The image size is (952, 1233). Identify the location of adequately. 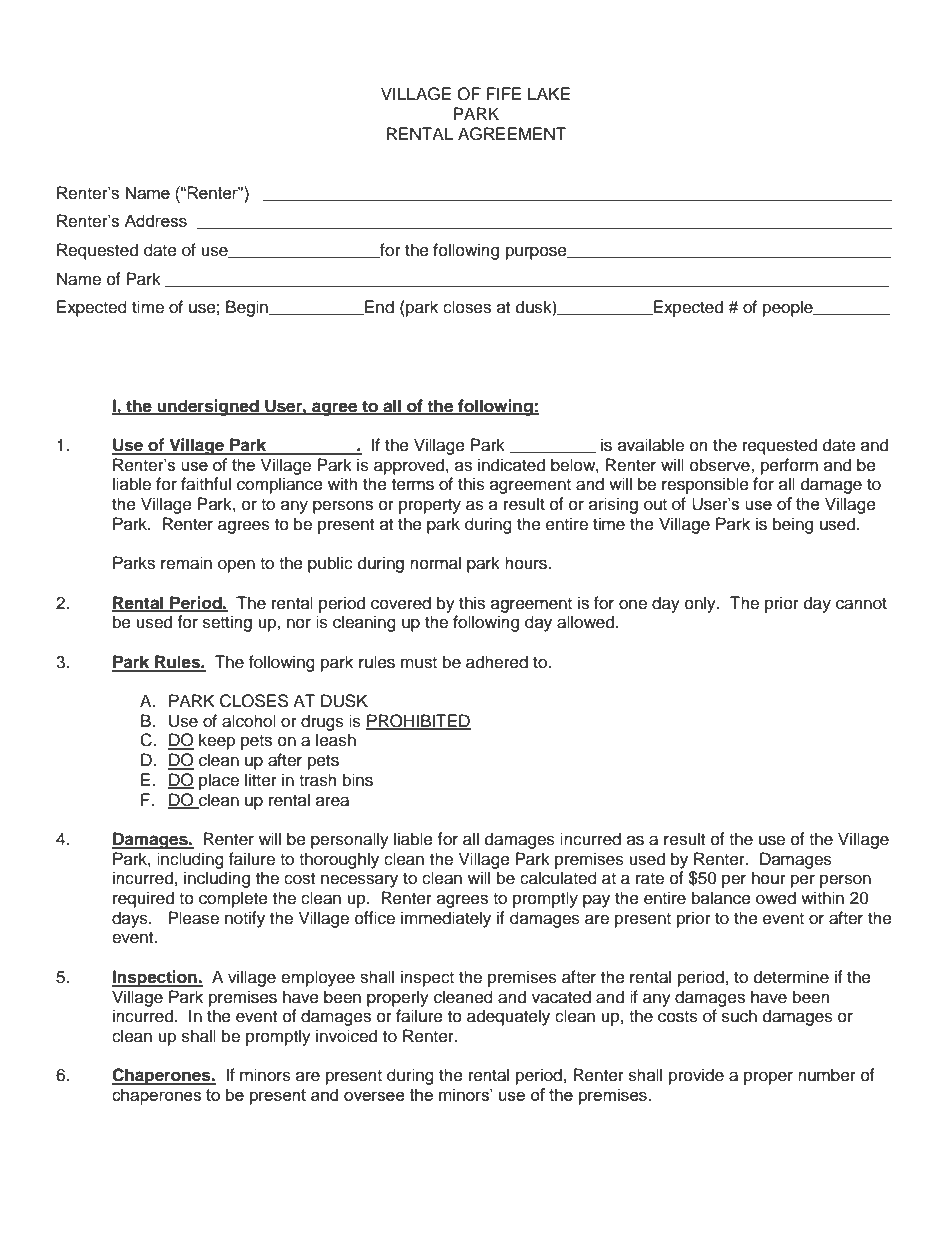
(508, 1017).
